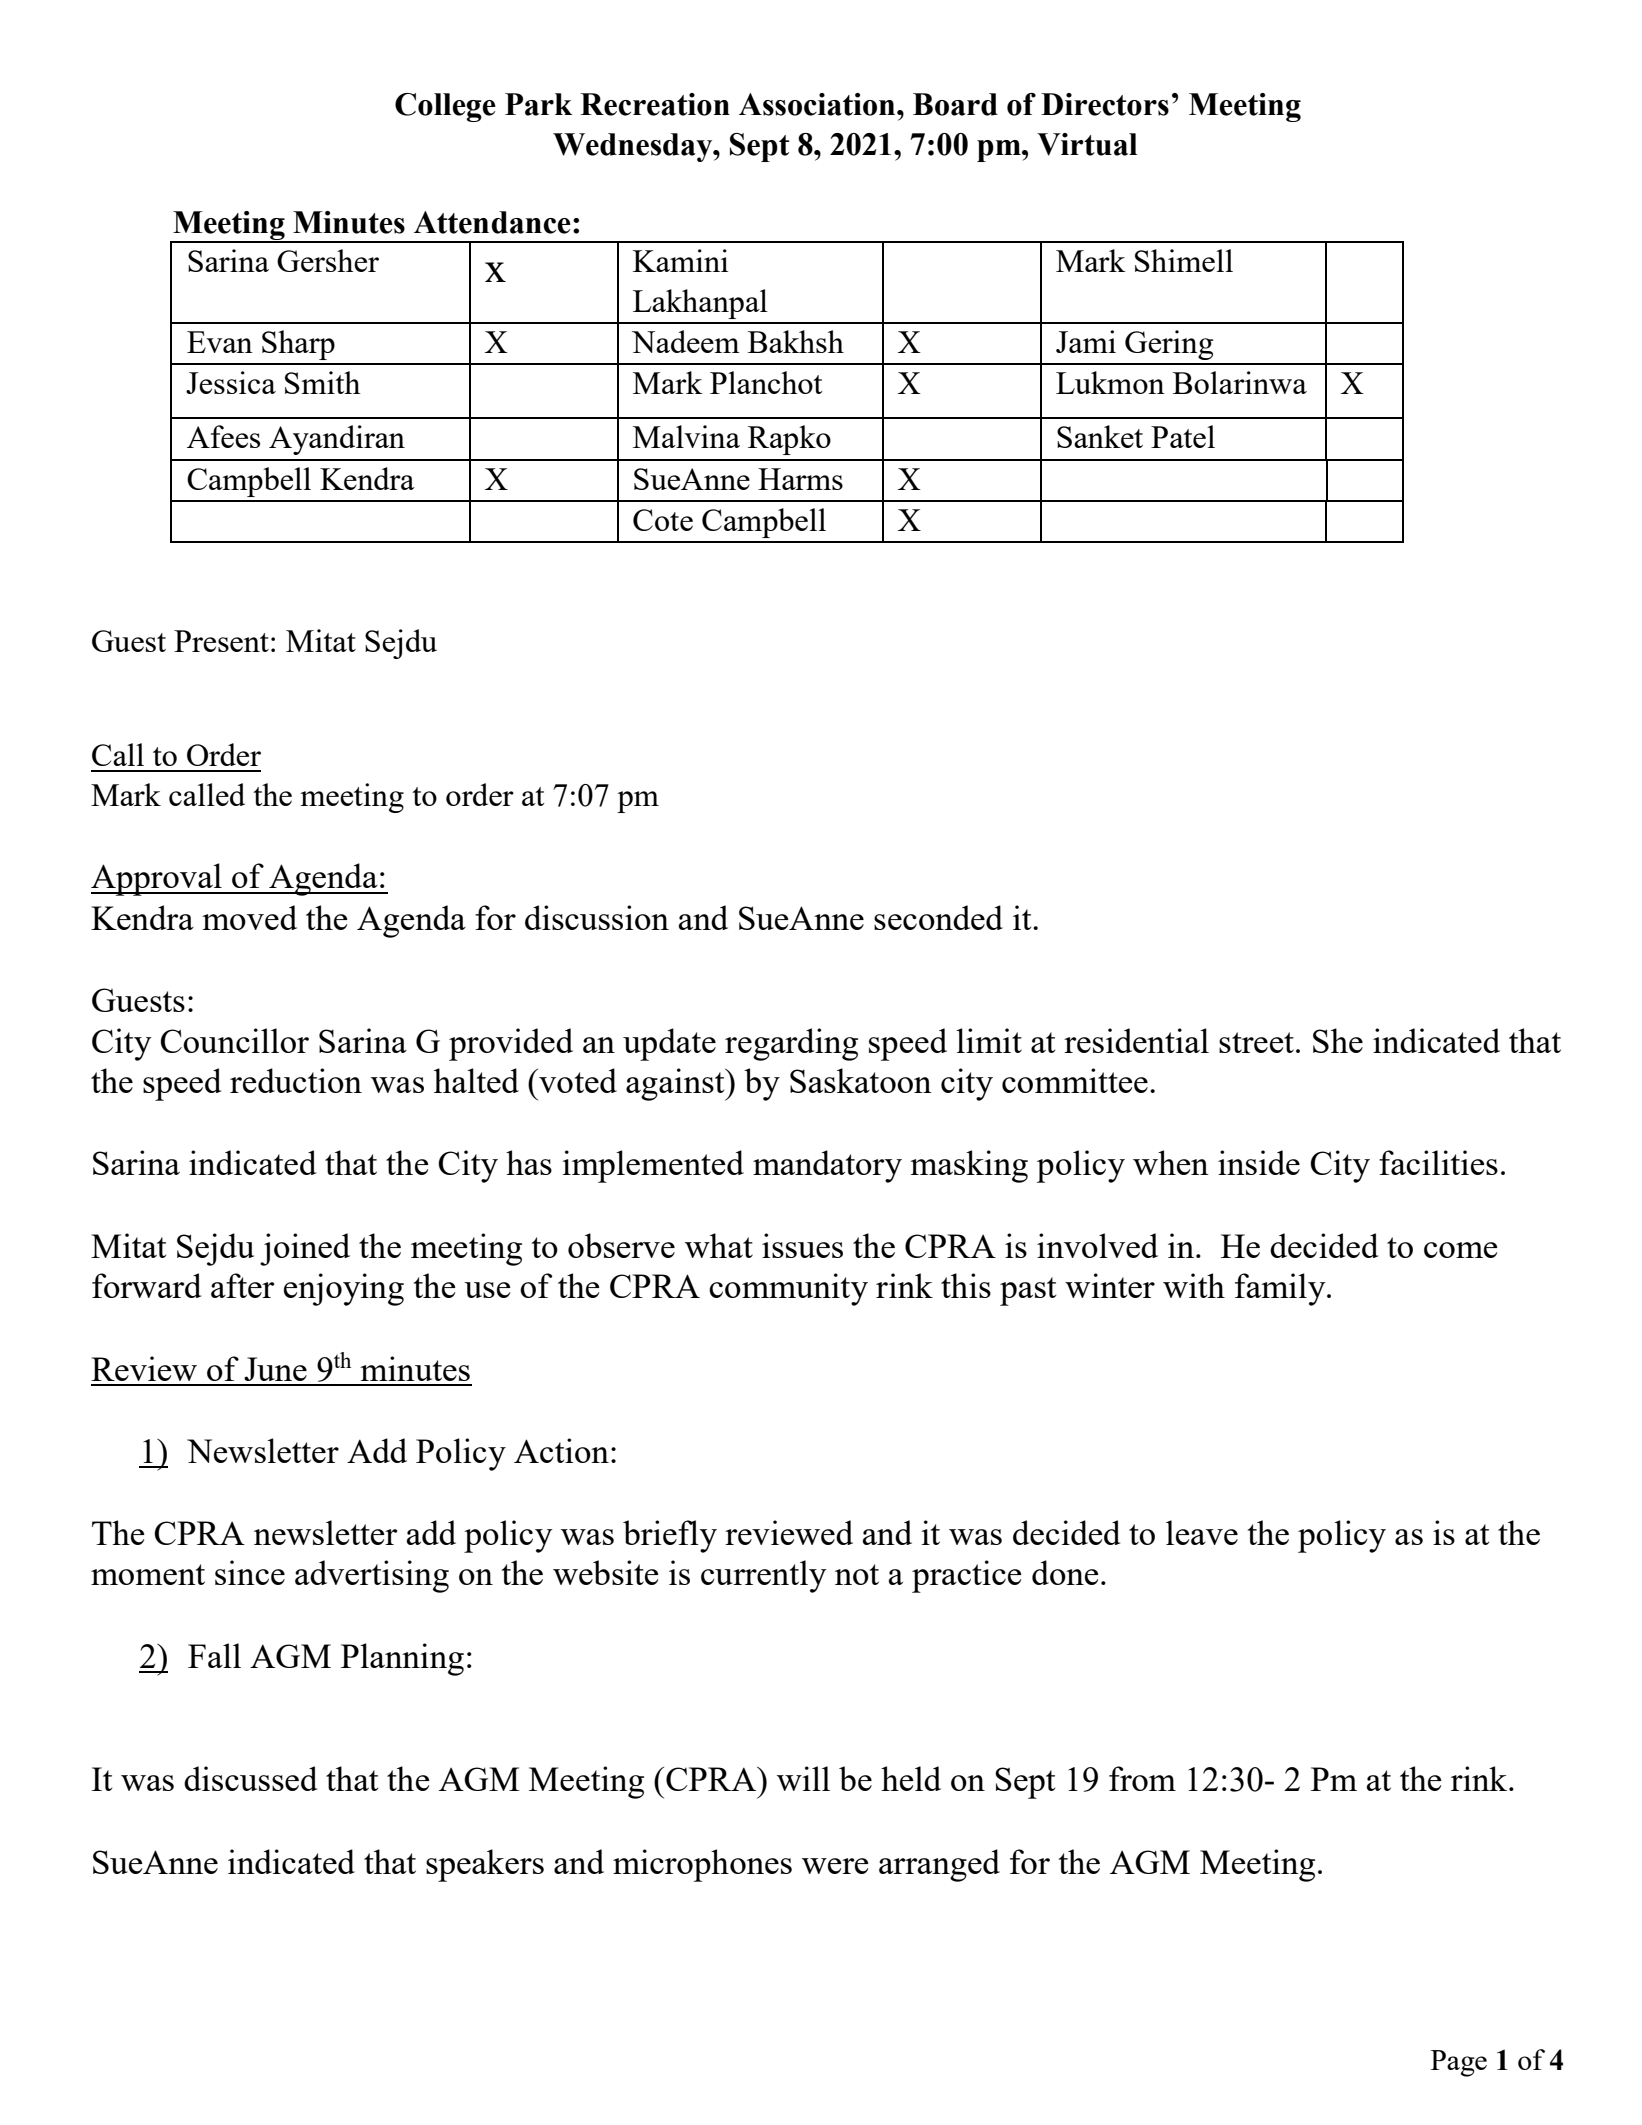 Image resolution: width=1642 pixels, height=2125 pixels. What do you see at coordinates (1256, 1042) in the image?
I see `street` at bounding box center [1256, 1042].
